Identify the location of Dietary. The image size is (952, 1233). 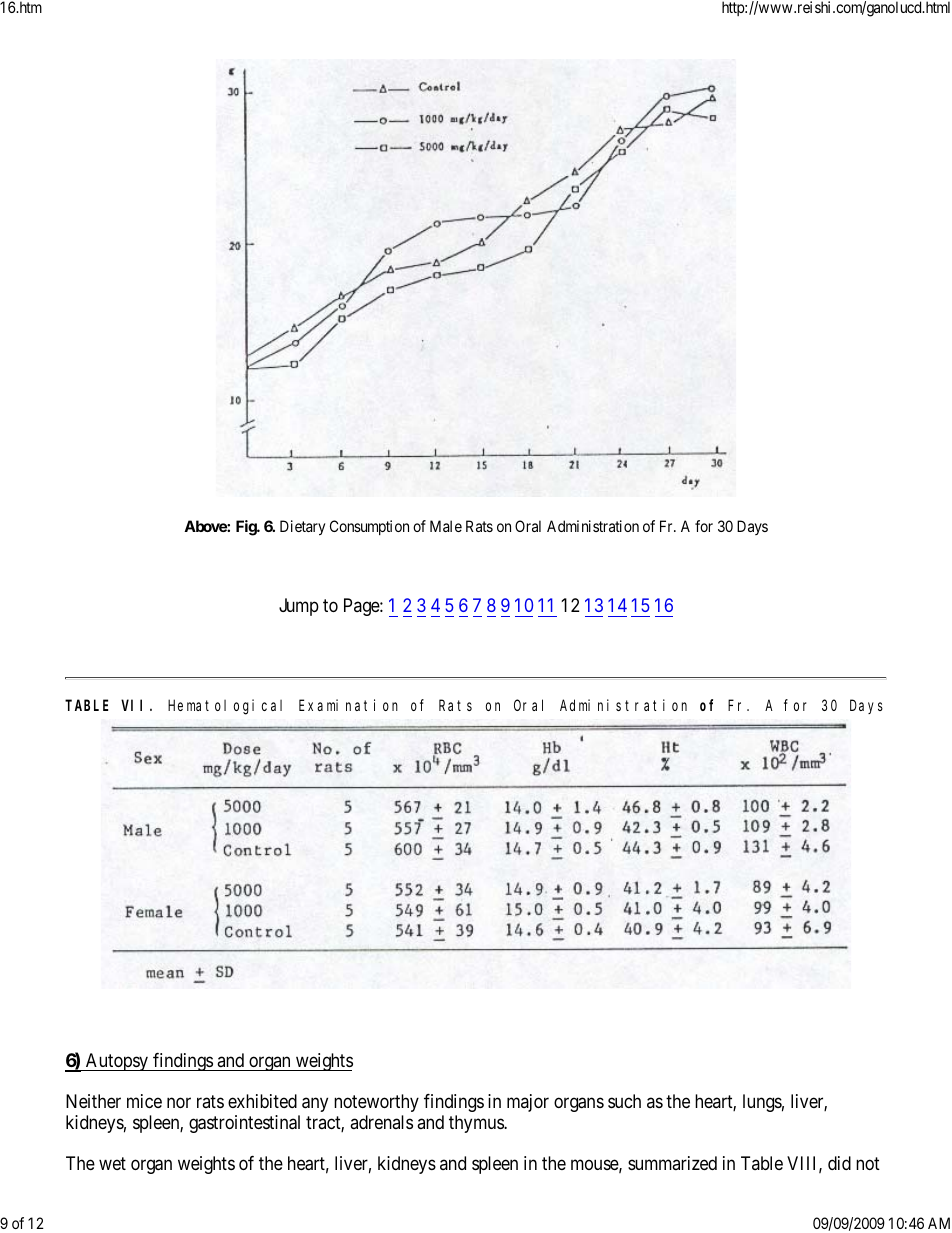
(302, 528).
